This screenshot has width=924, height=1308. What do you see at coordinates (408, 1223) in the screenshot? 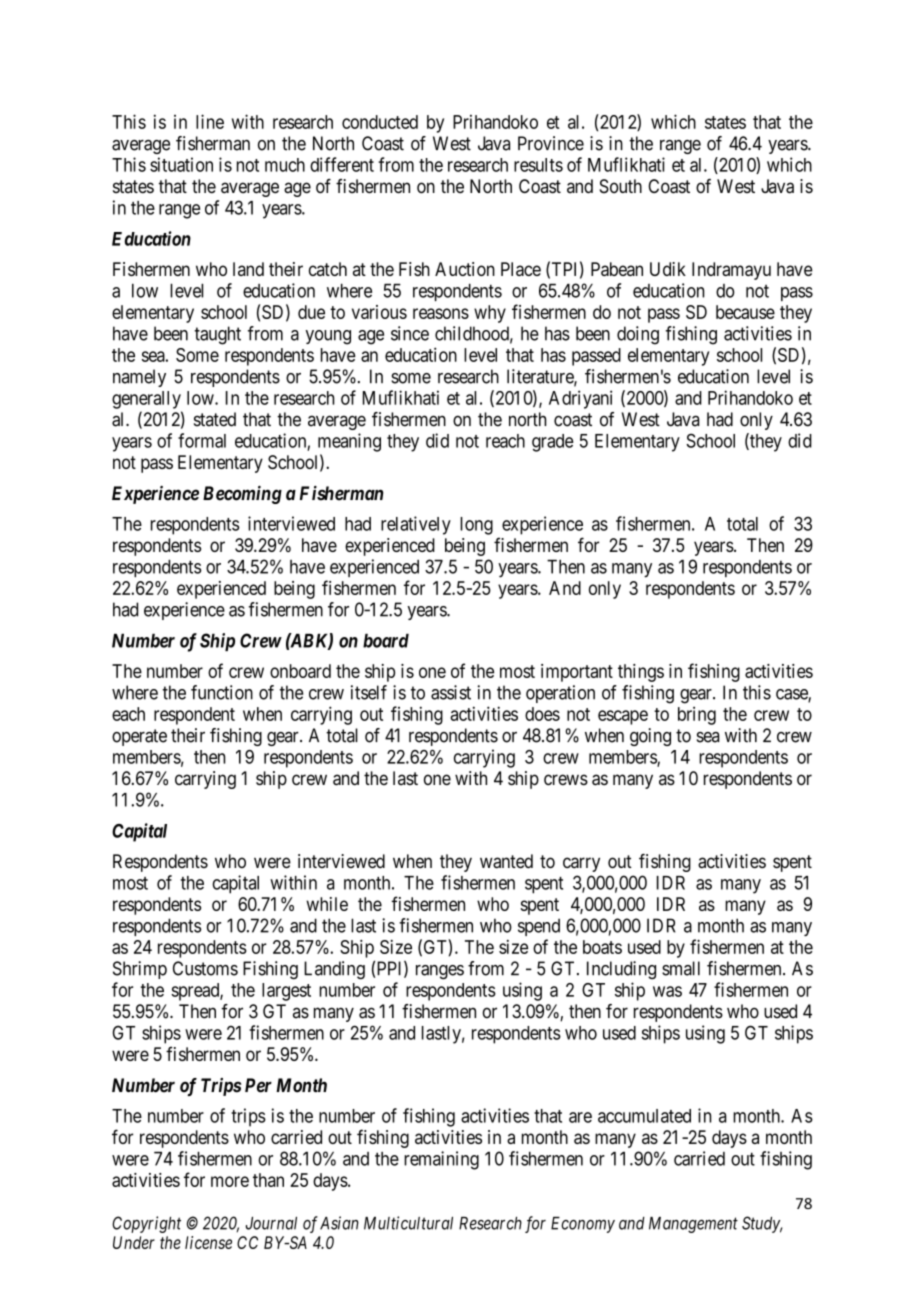
I see `Multicultural` at bounding box center [408, 1223].
